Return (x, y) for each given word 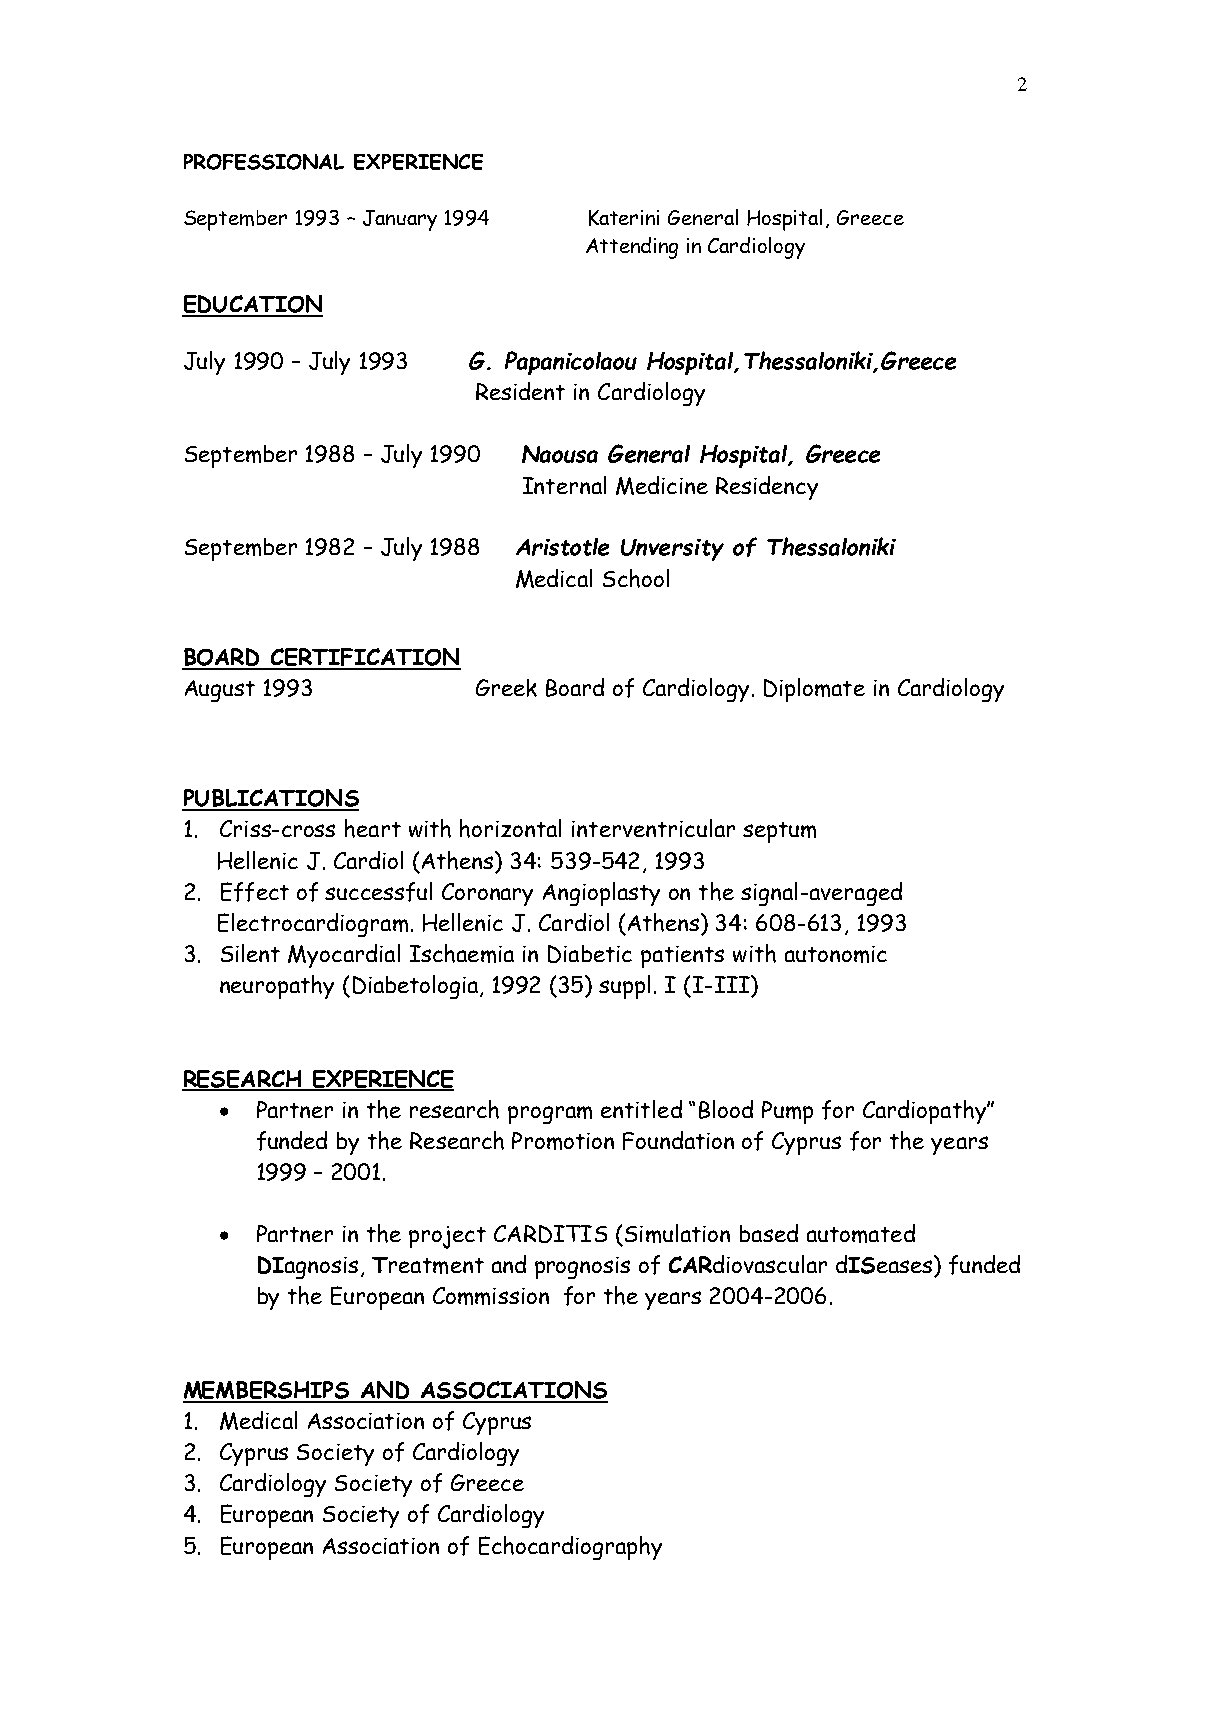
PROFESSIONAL (264, 162)
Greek (506, 688)
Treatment (428, 1265)
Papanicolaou (571, 363)
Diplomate (814, 690)
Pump (787, 1112)
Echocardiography (570, 1548)
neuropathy (277, 987)
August (220, 691)
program (550, 1115)
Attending (632, 248)
